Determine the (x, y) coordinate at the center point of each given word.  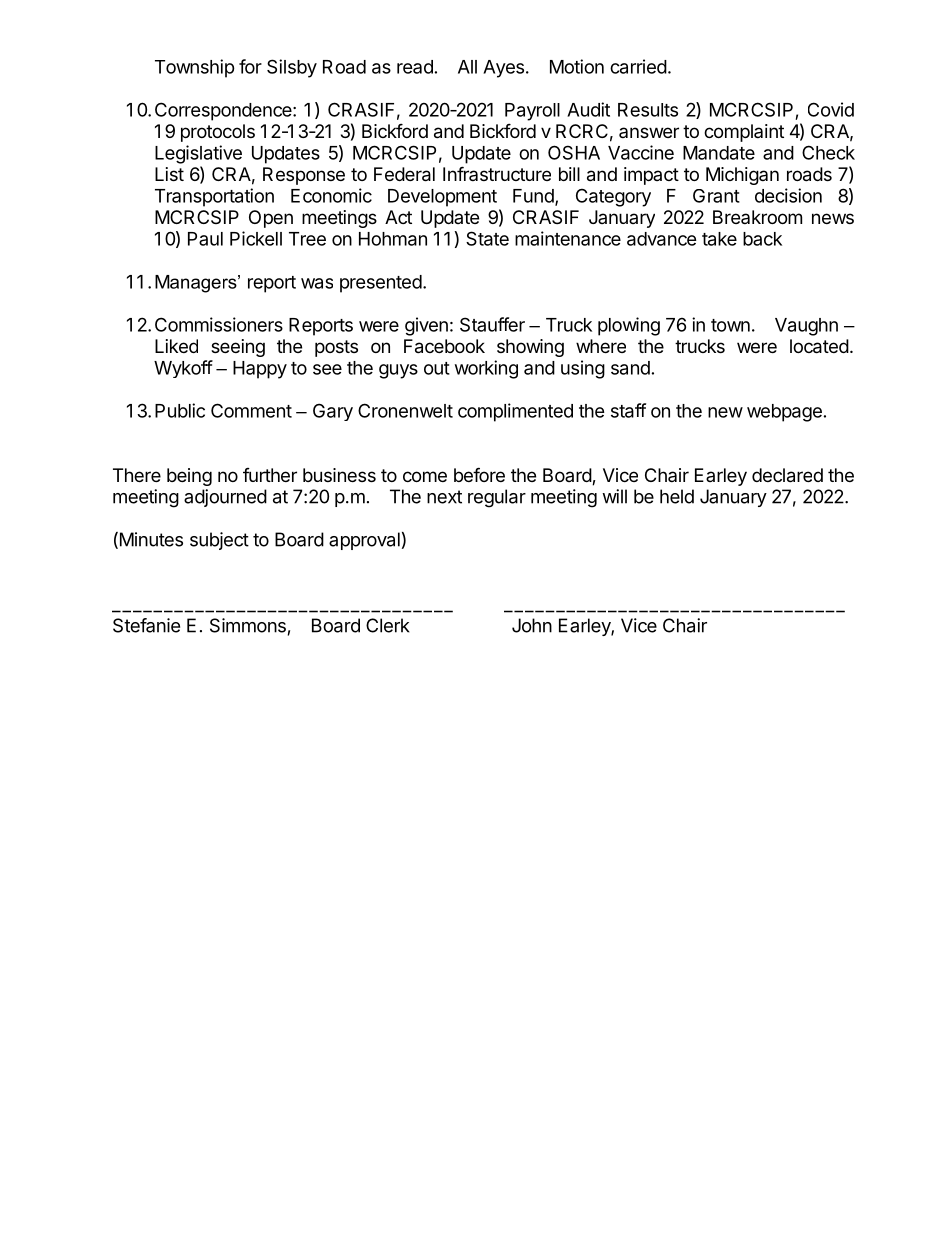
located (819, 346)
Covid (831, 109)
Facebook (444, 346)
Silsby (292, 68)
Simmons (248, 625)
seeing (238, 348)
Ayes (503, 69)
